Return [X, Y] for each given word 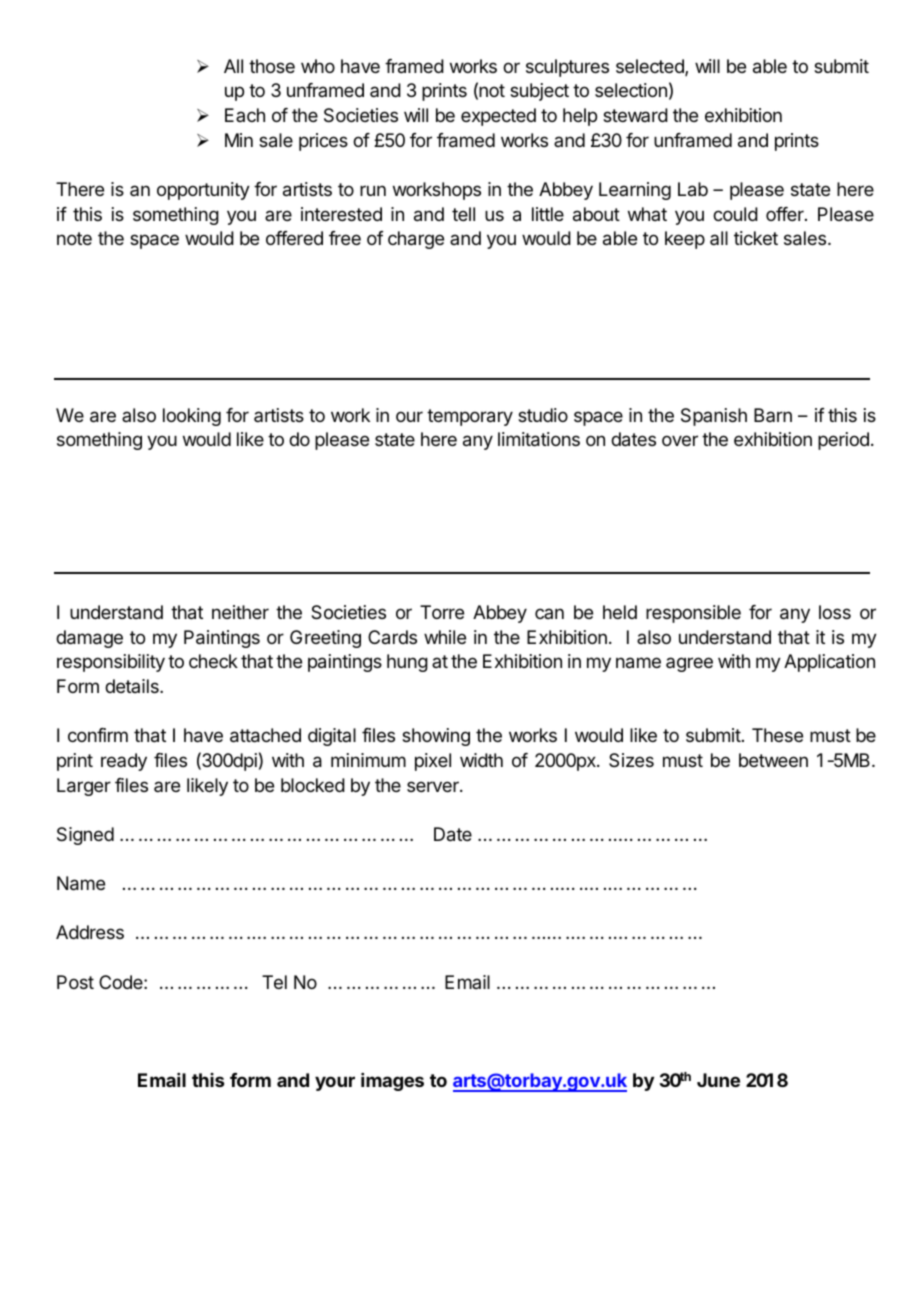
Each [245, 115]
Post [75, 982]
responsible [693, 614]
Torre [442, 612]
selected [651, 67]
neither [240, 612]
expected [498, 117]
